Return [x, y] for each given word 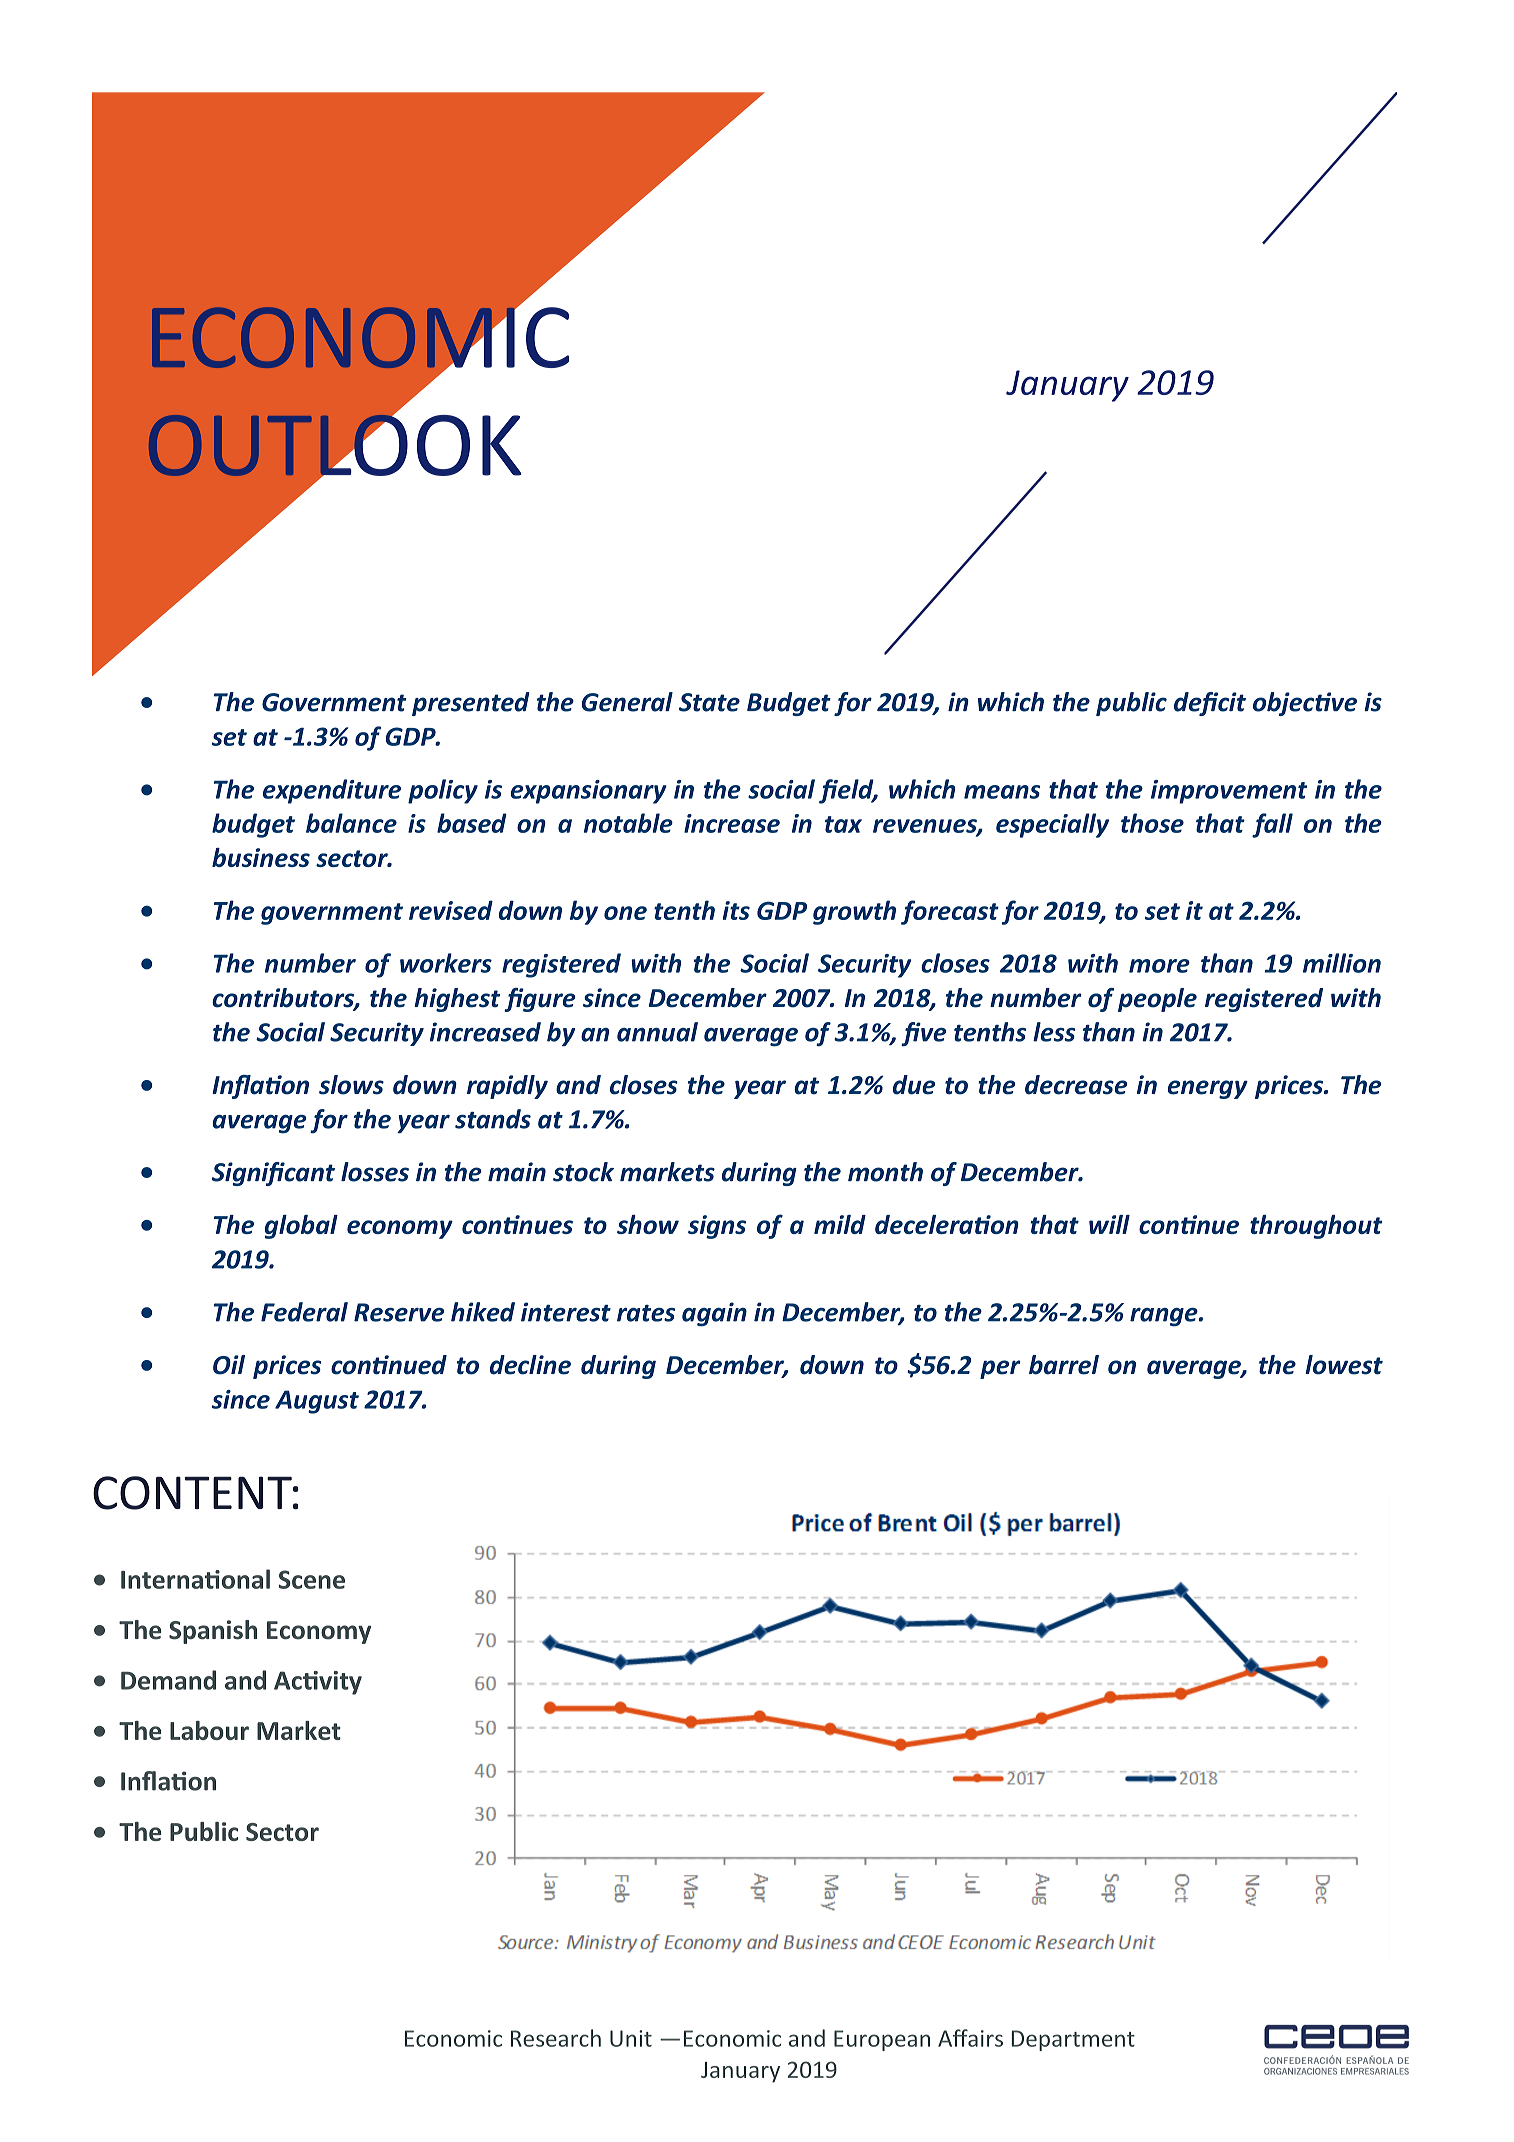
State [709, 702]
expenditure [332, 791]
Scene [312, 1579]
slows [351, 1085]
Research [556, 2038]
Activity [318, 1683]
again [714, 1314]
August [317, 1402]
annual [657, 1032]
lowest [1344, 1365]
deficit [1210, 704]
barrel [1064, 1365]
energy [1208, 1089]
